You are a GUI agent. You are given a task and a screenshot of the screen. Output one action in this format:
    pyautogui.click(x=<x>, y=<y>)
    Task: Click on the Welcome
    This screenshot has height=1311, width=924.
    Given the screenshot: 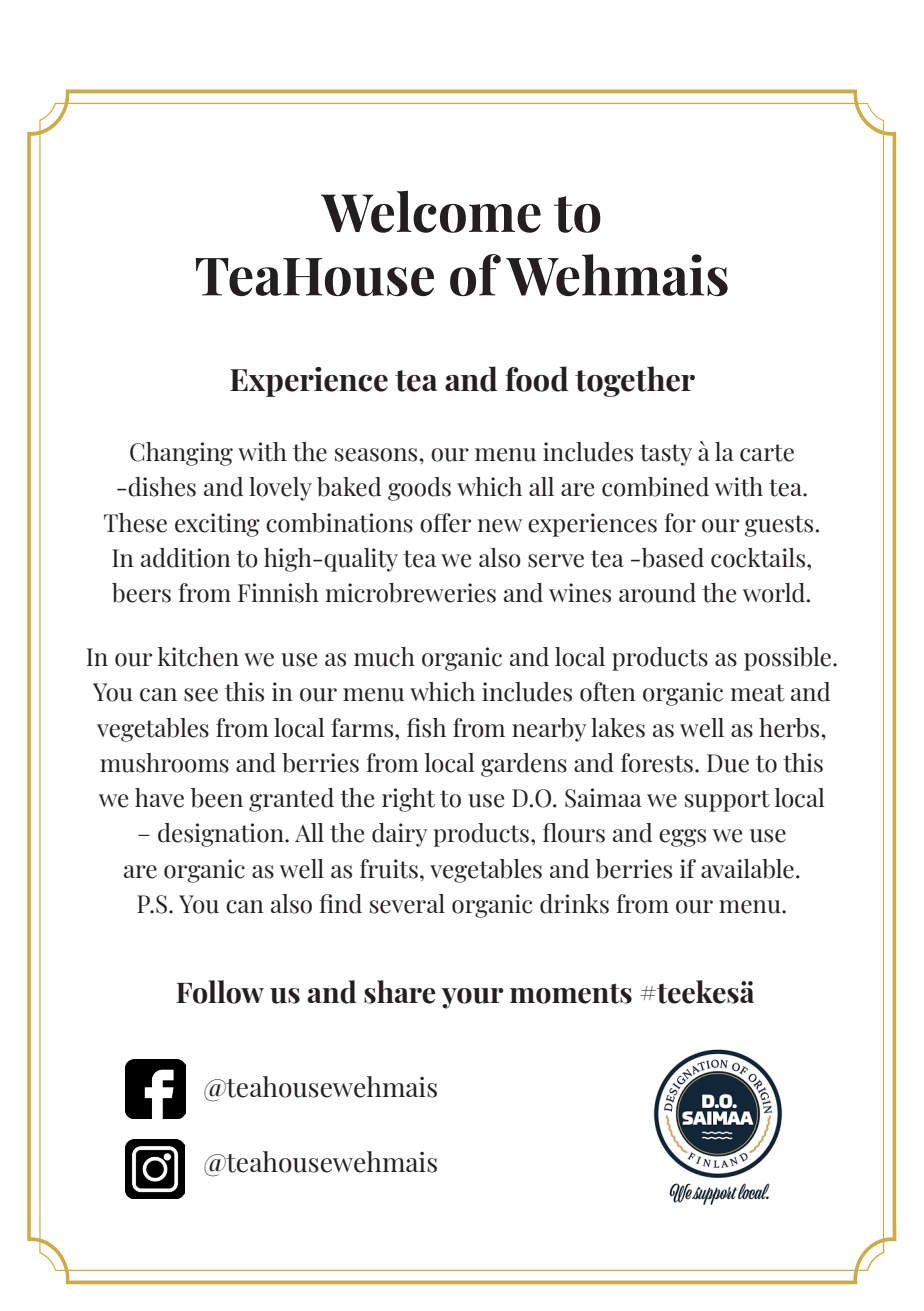 What is the action you would take?
    pyautogui.click(x=431, y=211)
